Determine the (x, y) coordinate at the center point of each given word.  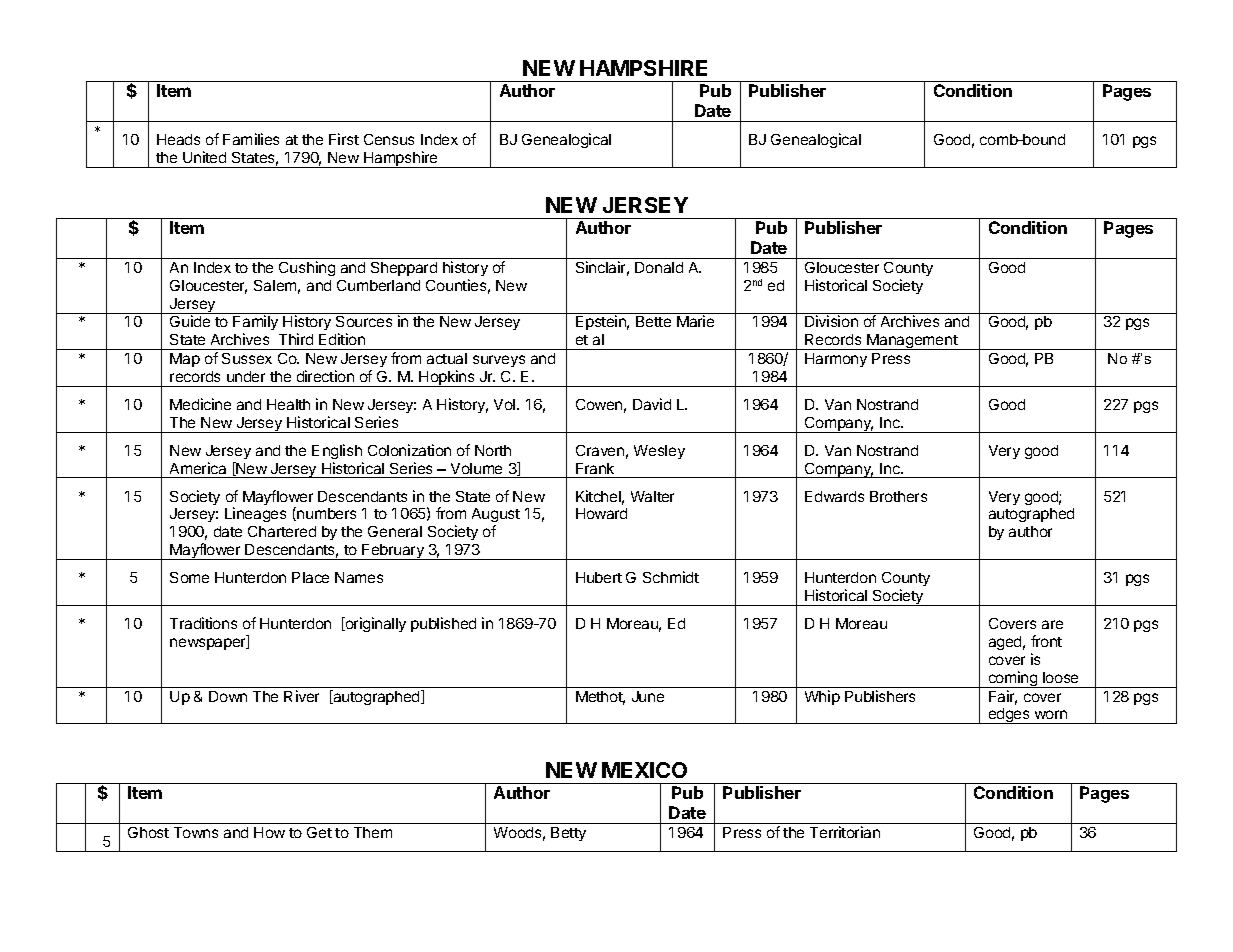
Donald (659, 267)
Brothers (898, 496)
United (204, 157)
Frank (595, 468)
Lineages (255, 514)
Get (319, 832)
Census (389, 139)
